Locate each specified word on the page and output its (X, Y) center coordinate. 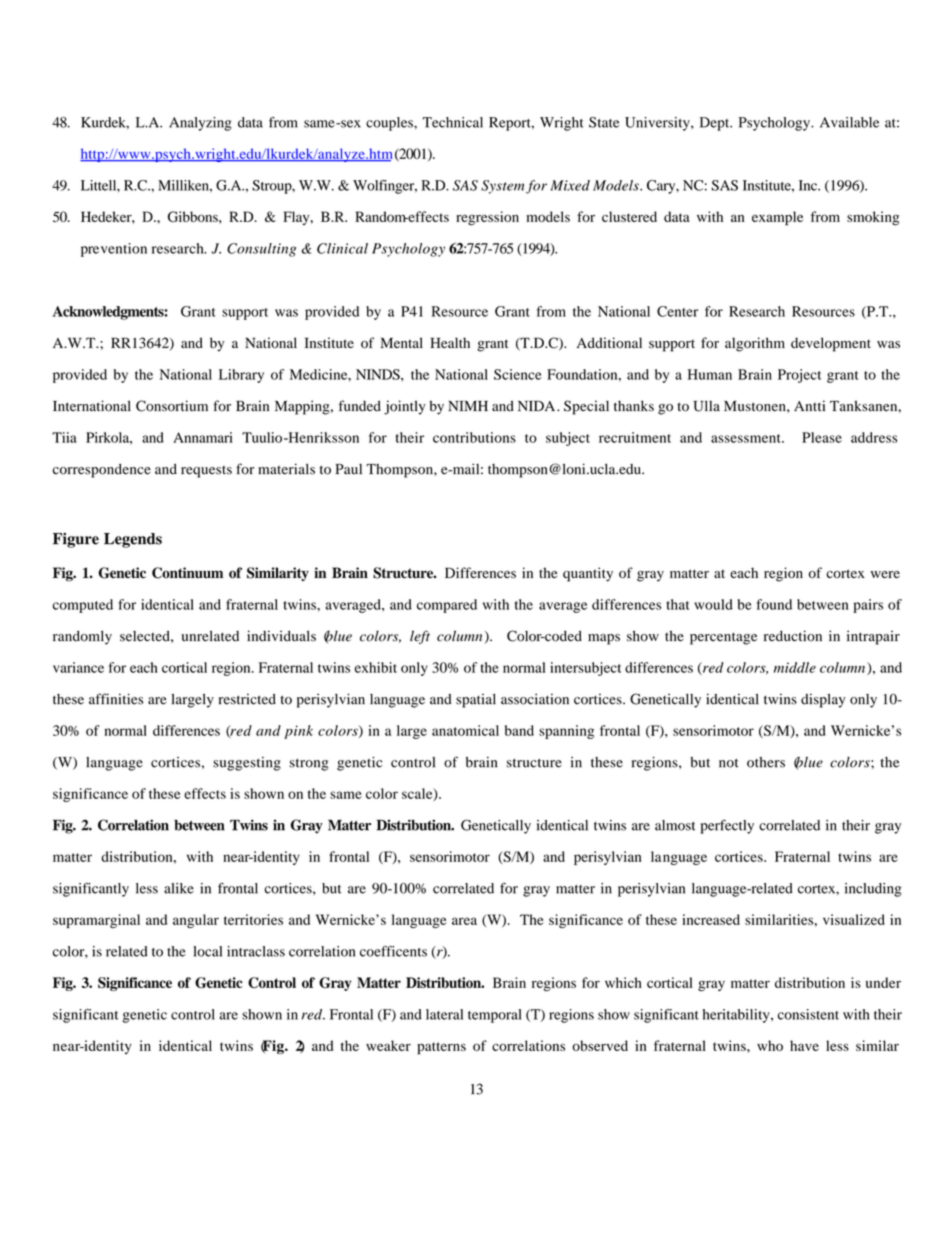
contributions (474, 437)
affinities (116, 699)
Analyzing (200, 124)
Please (822, 437)
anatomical (465, 730)
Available (849, 122)
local (207, 951)
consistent (808, 1014)
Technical (453, 122)
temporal (495, 1016)
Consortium (172, 406)
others (766, 762)
